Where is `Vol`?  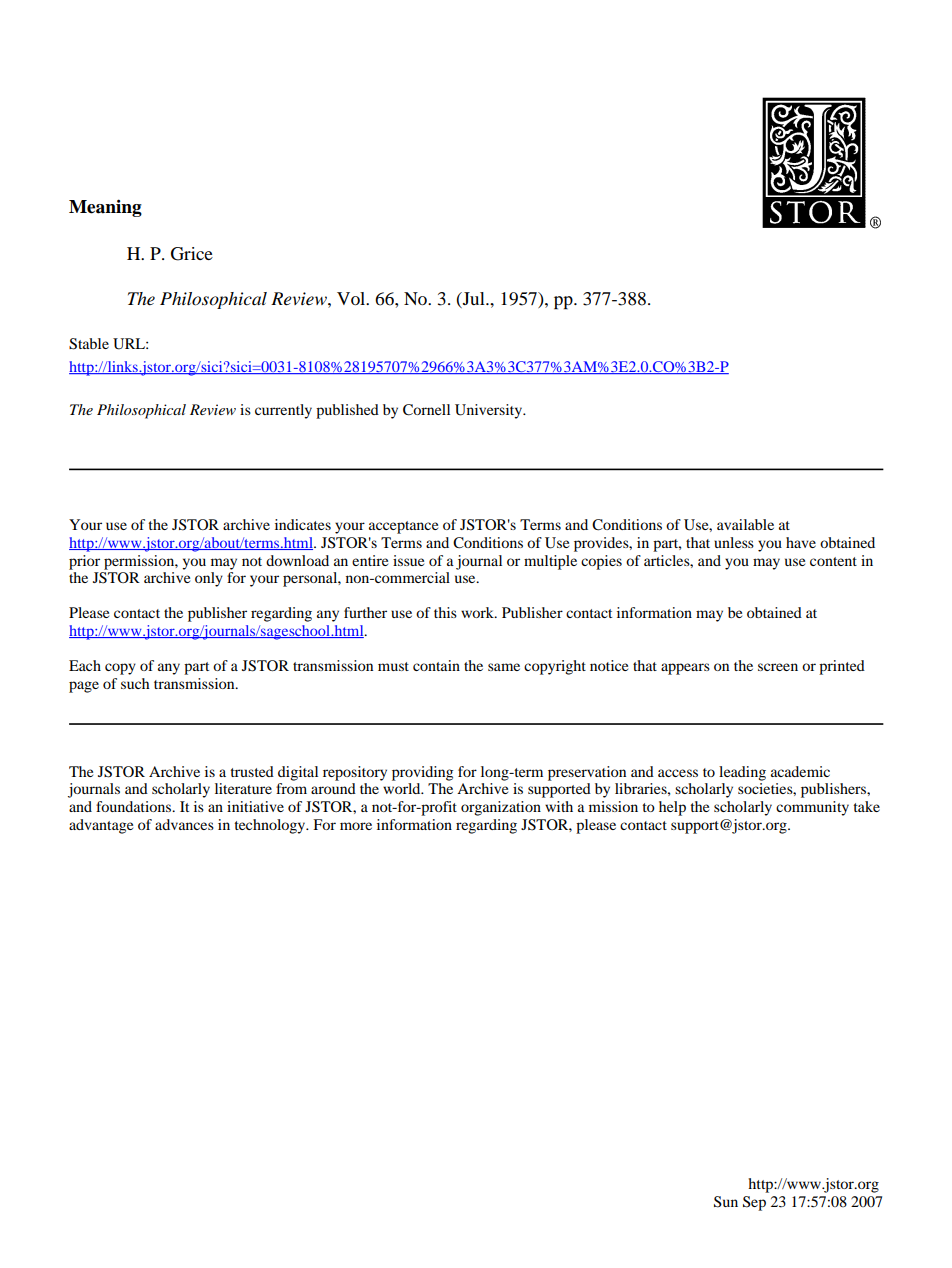
Vol is located at coordinates (352, 298).
